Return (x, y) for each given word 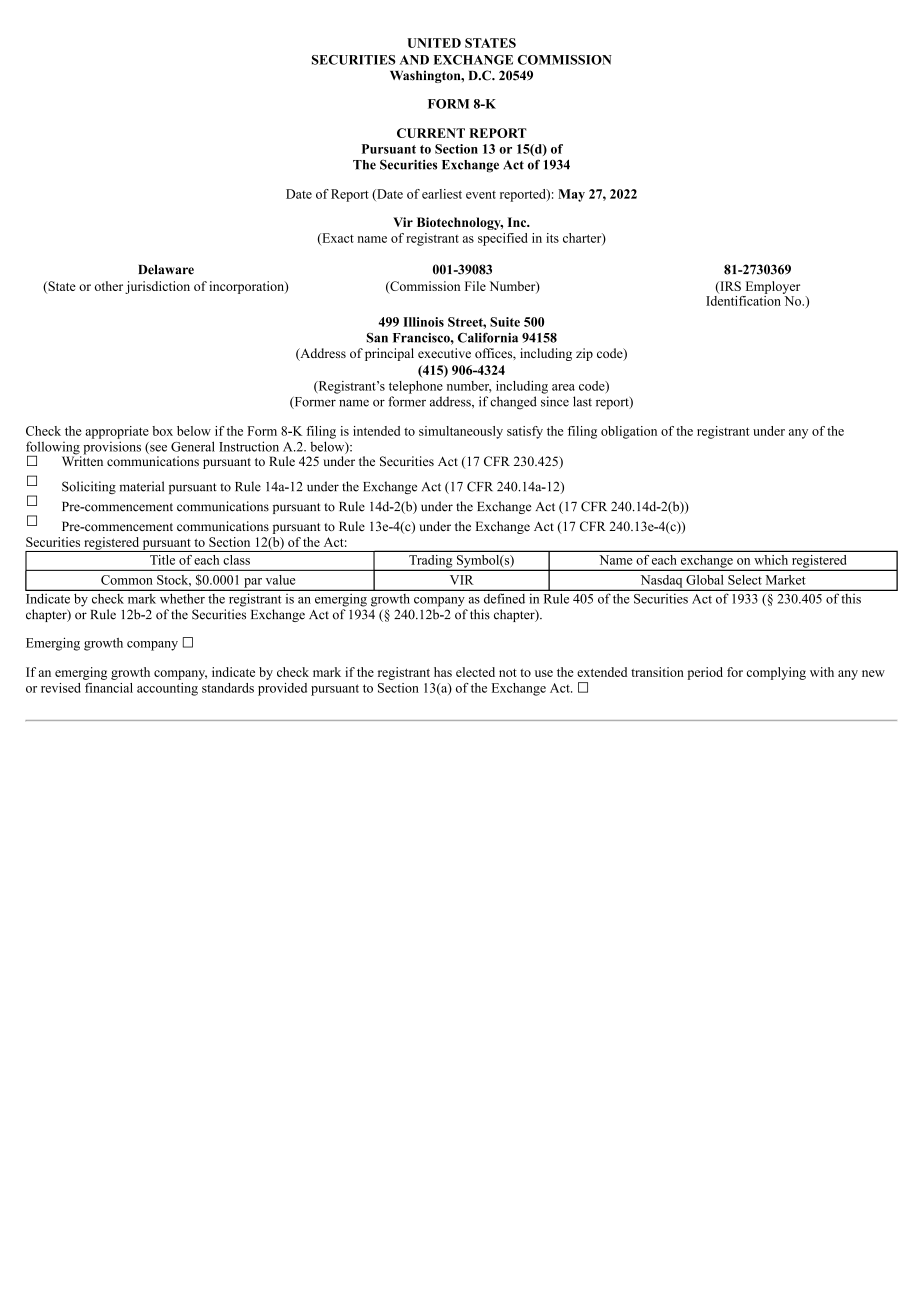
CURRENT (431, 133)
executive (444, 353)
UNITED (434, 43)
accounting (167, 689)
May (571, 195)
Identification (743, 299)
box (162, 431)
